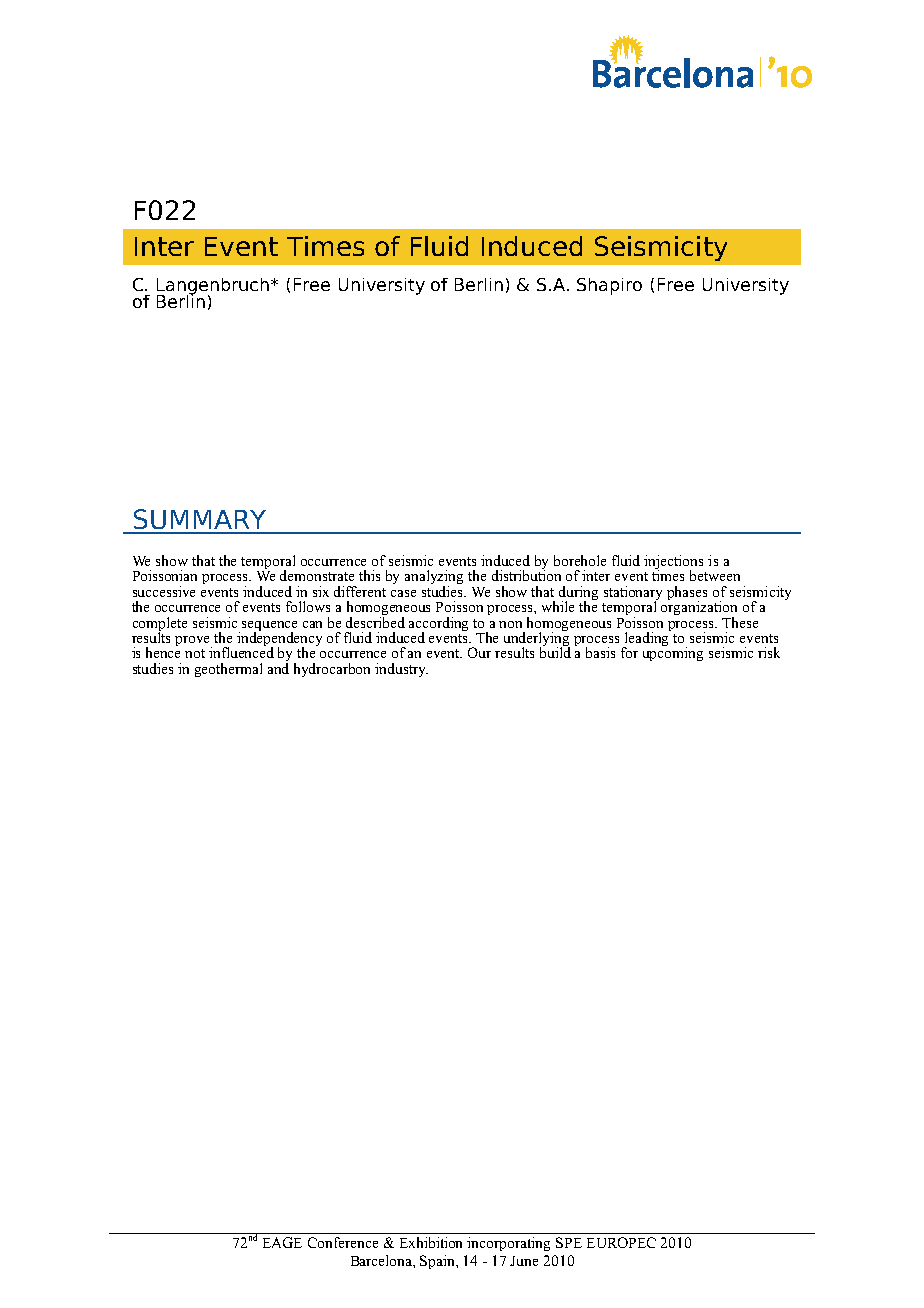 The width and height of the screenshot is (924, 1308). I want to click on SPE, so click(569, 1242).
